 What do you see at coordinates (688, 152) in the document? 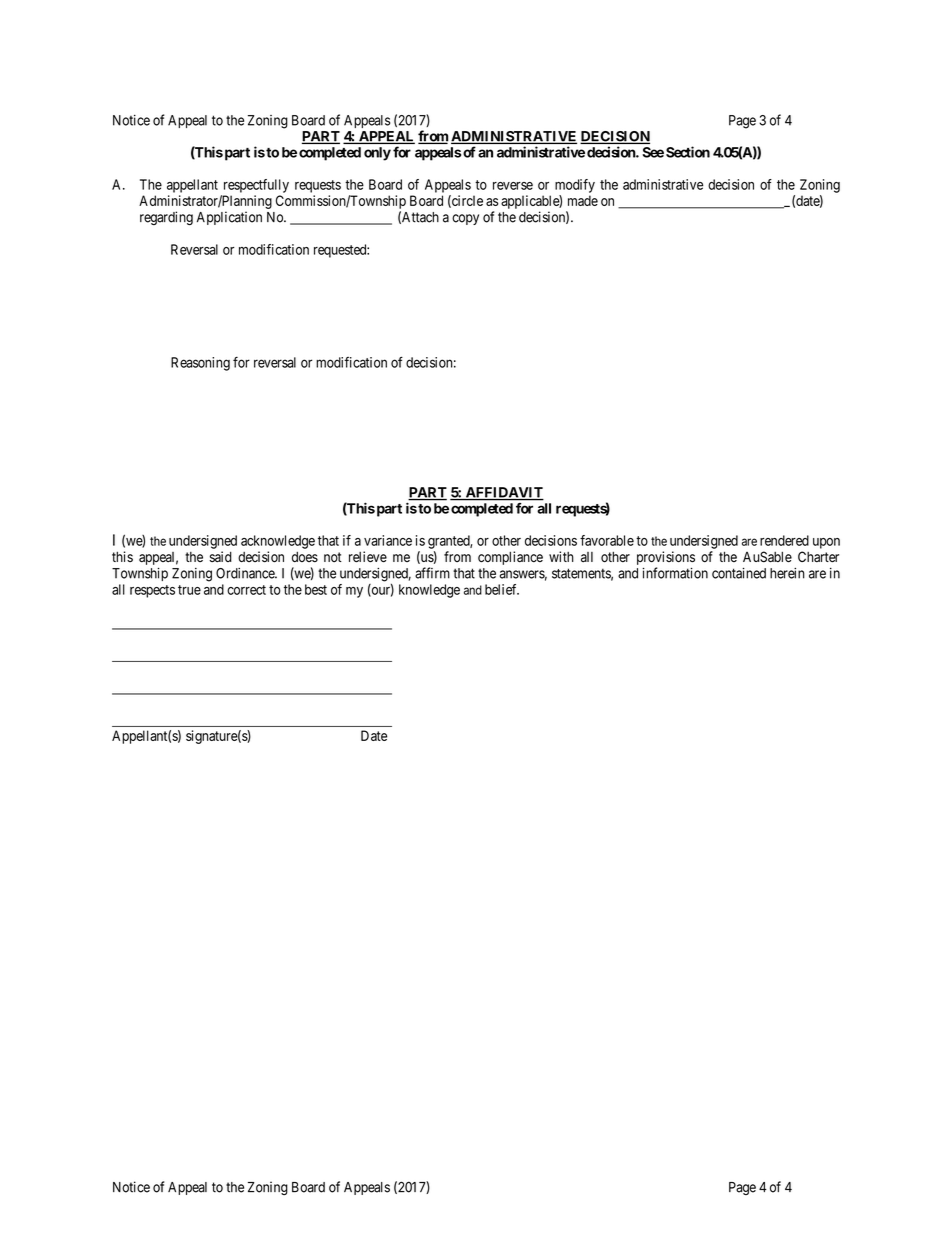
I see `Section` at bounding box center [688, 152].
